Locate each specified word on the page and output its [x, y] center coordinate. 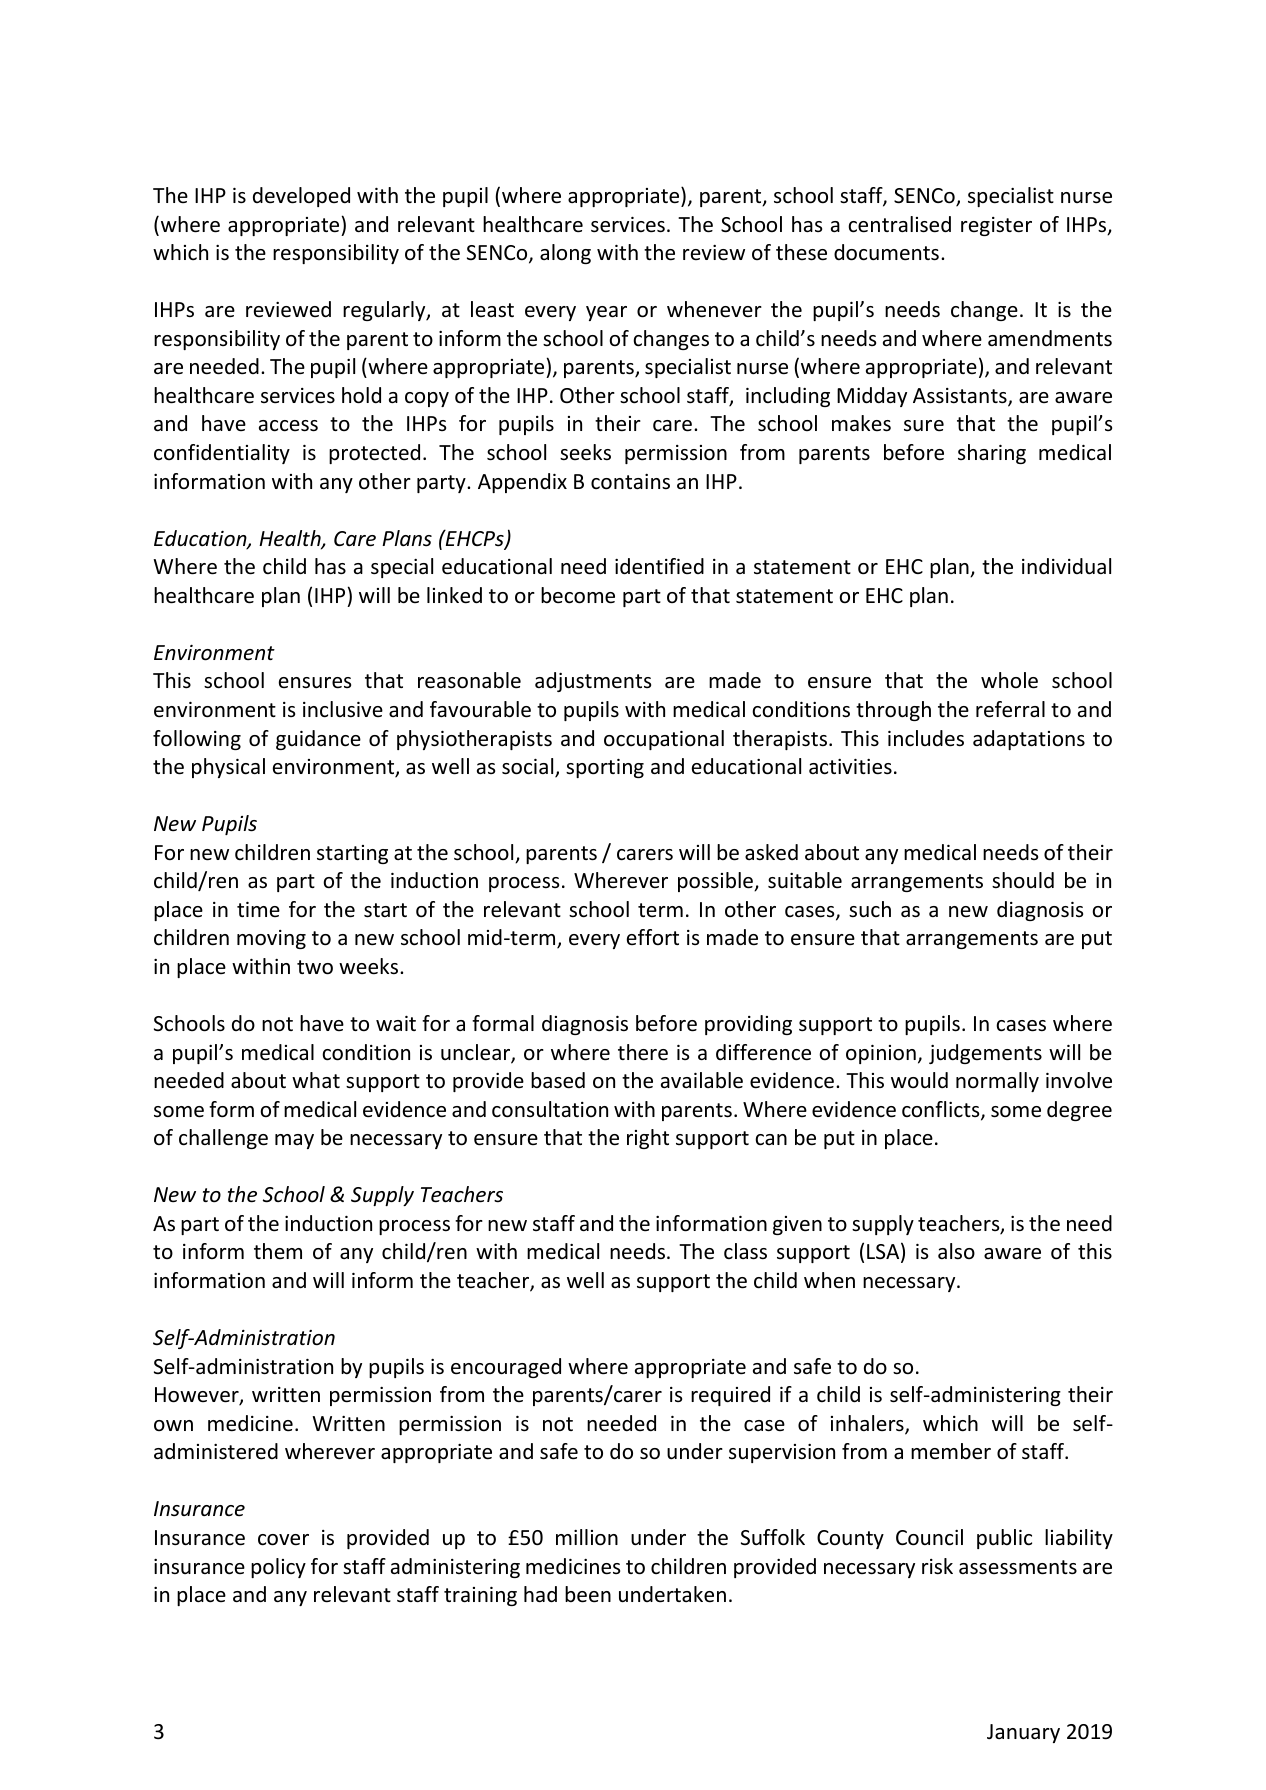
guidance [318, 740]
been [588, 1594]
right [648, 1139]
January [1023, 1733]
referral [1010, 709]
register [996, 226]
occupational [664, 740]
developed [301, 197]
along [565, 254]
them [278, 1251]
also [956, 1251]
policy [278, 1568]
